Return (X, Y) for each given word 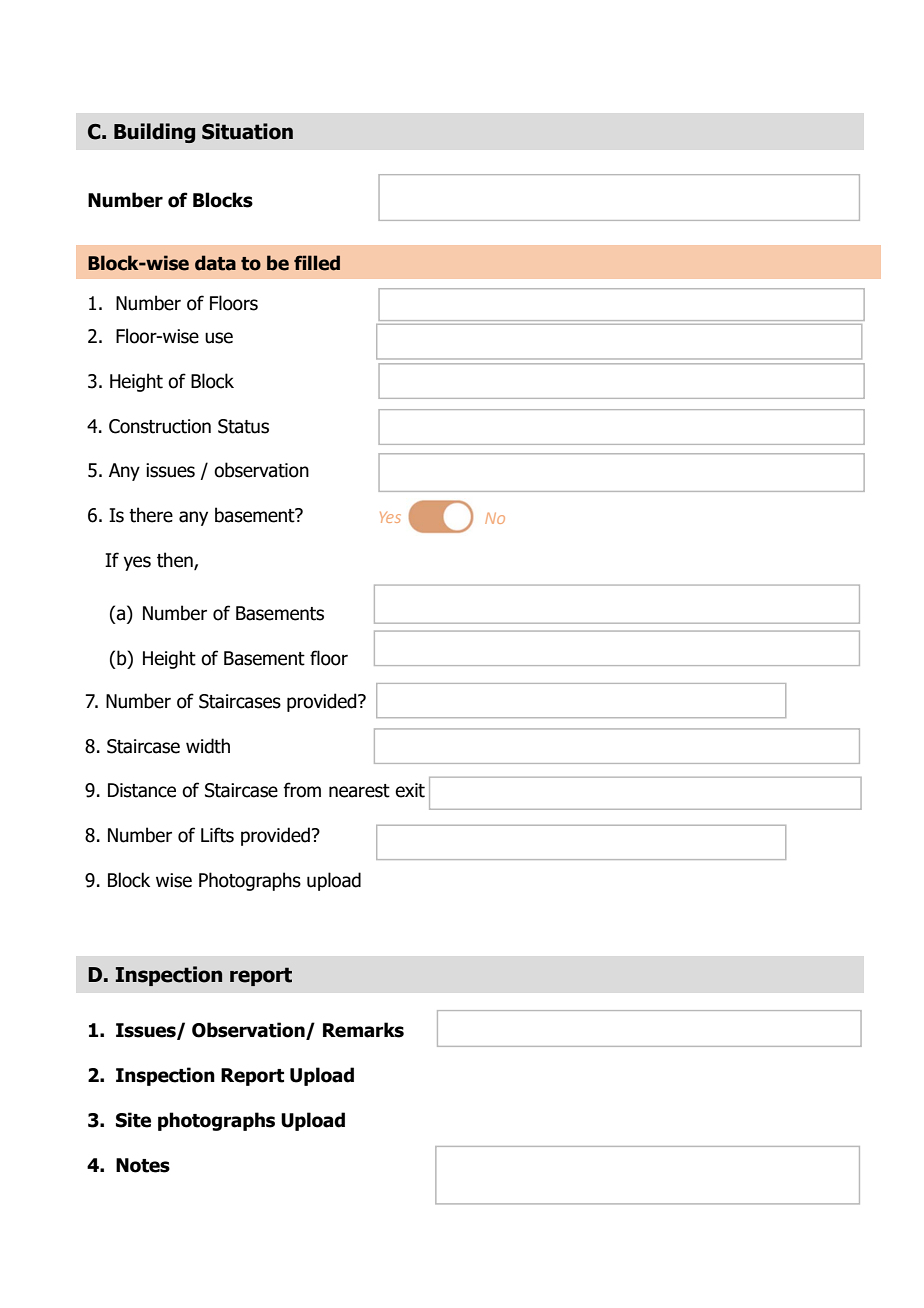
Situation (247, 131)
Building (154, 133)
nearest (359, 791)
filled (317, 263)
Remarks (363, 1030)
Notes (143, 1165)
